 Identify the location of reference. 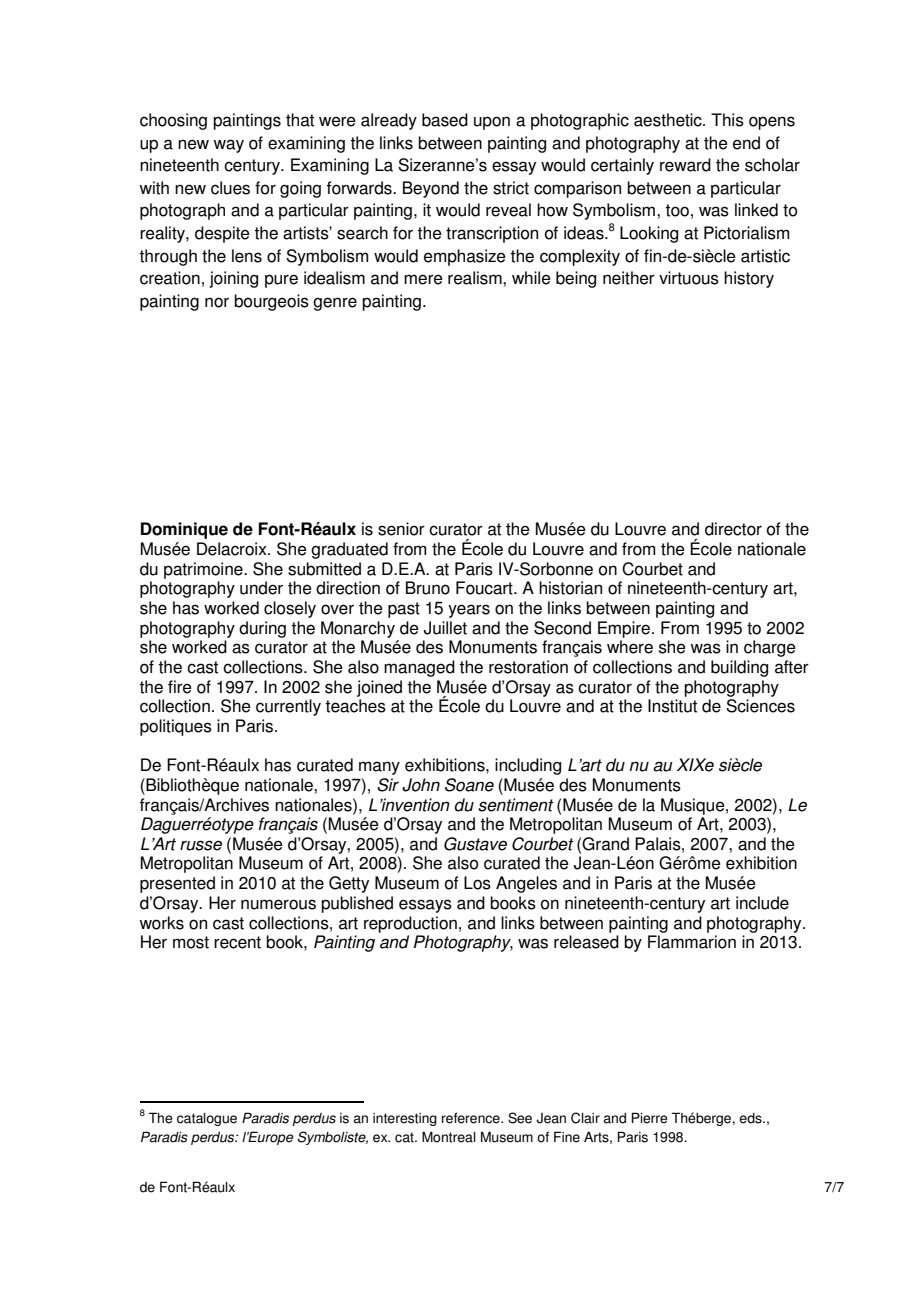
(472, 1118).
